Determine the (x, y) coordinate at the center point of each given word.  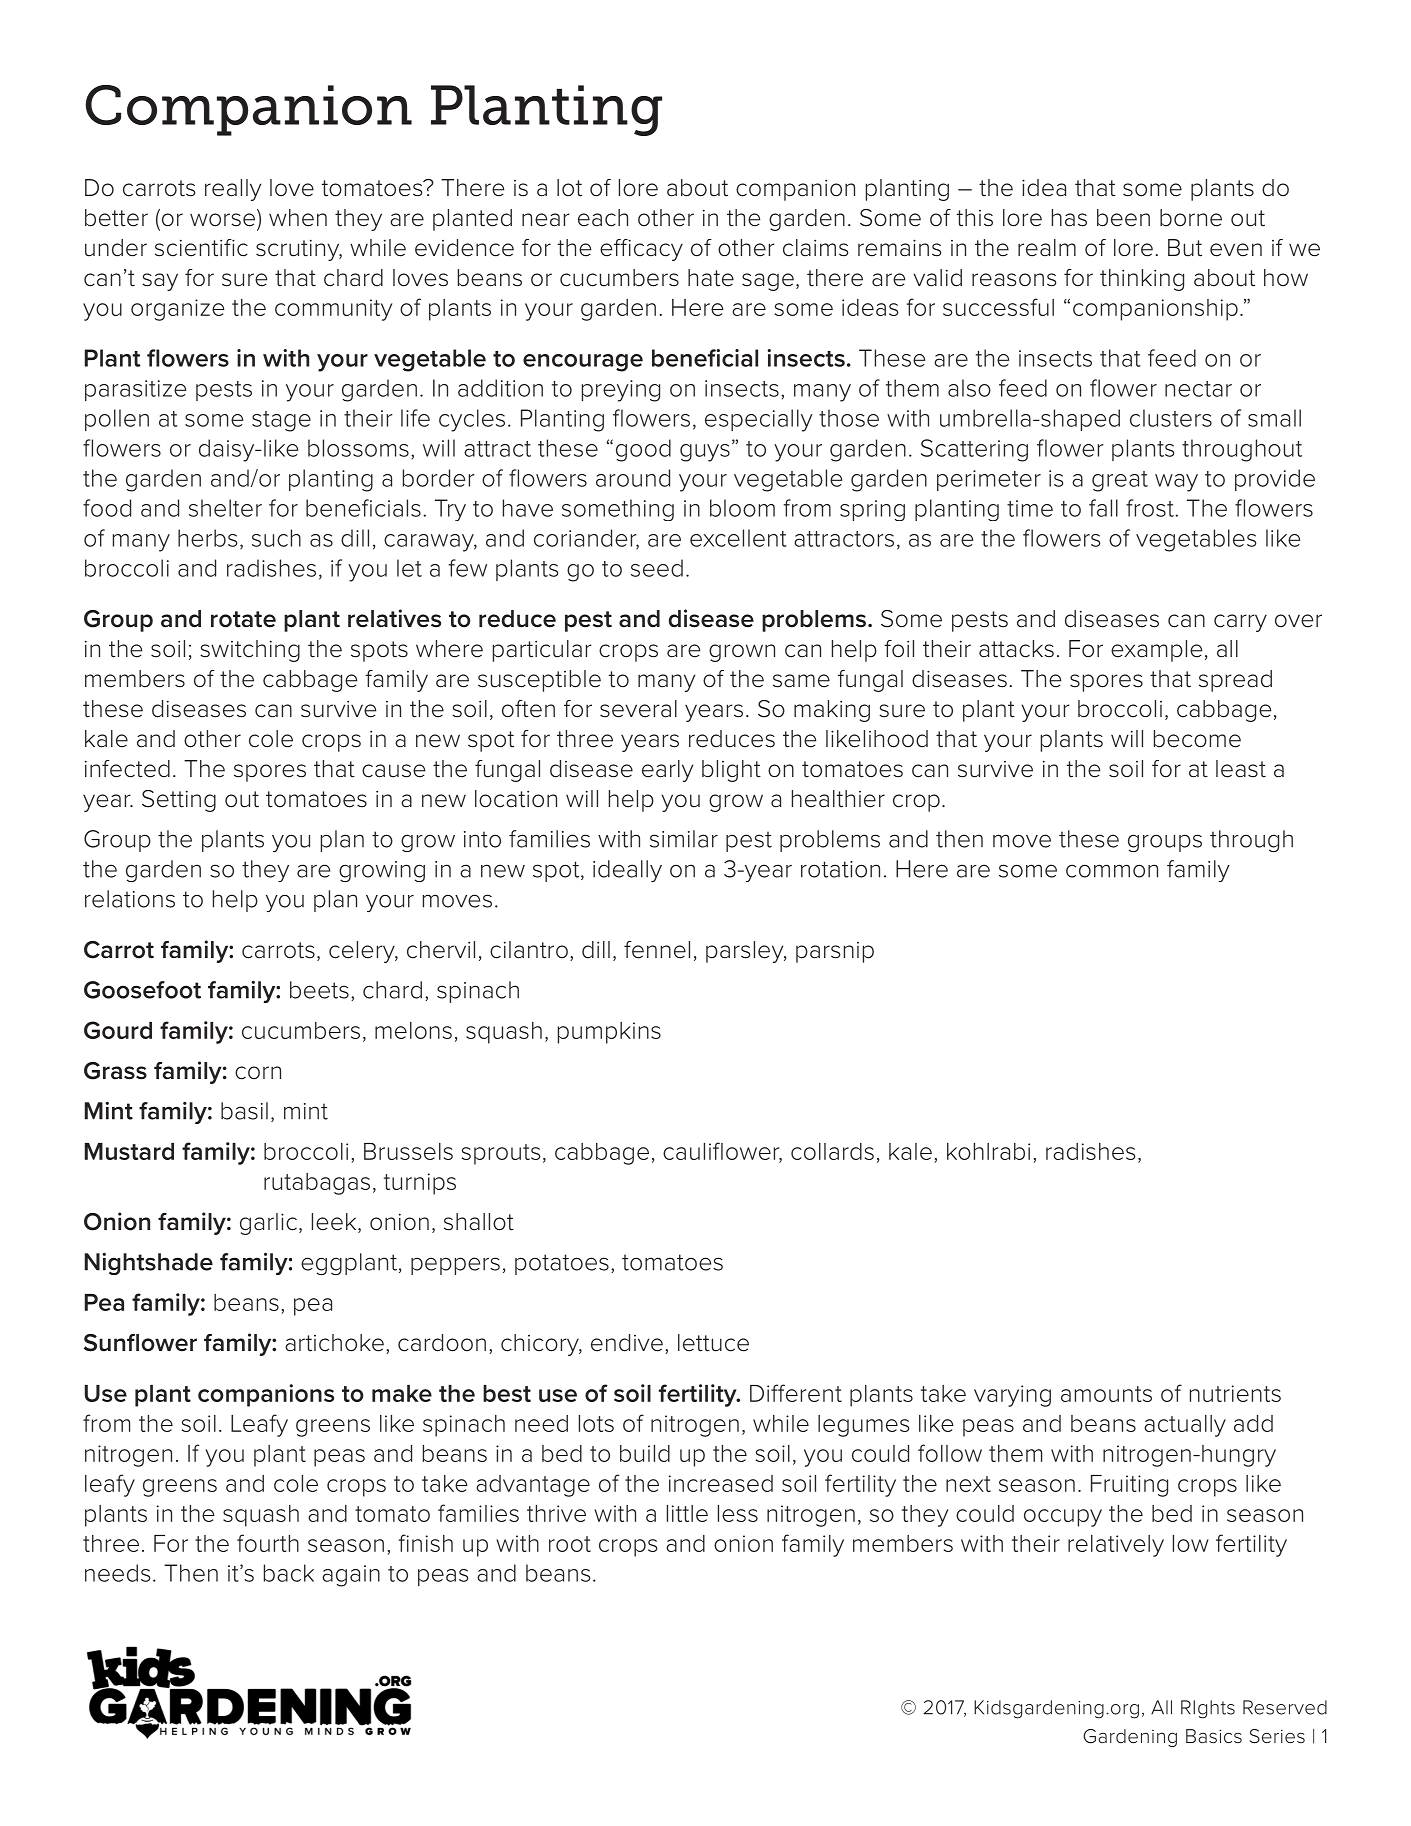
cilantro (529, 950)
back (289, 1573)
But (1185, 248)
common (1112, 871)
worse (222, 220)
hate (711, 278)
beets (319, 990)
